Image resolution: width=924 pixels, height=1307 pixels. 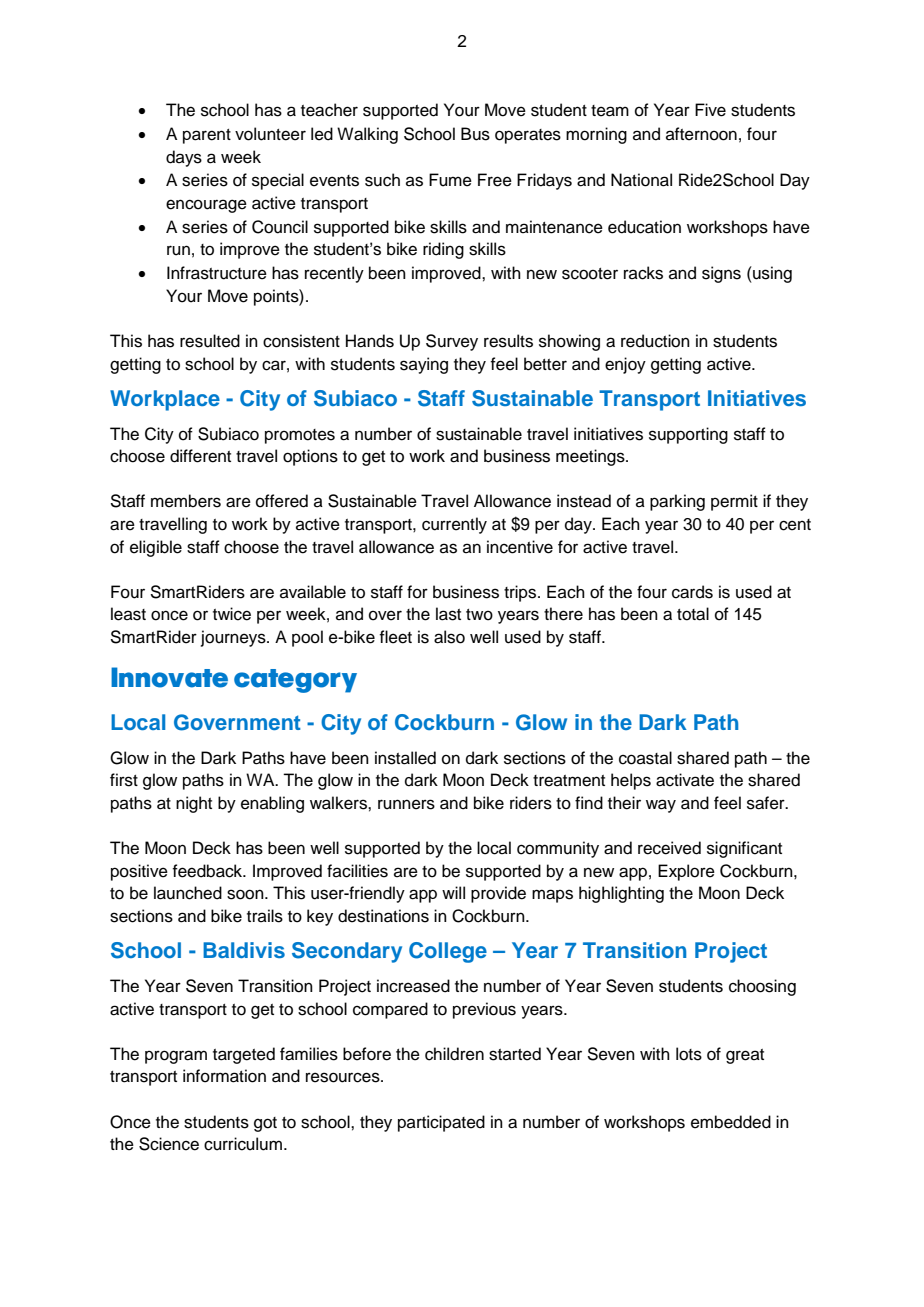 What do you see at coordinates (207, 136) in the screenshot?
I see `parent` at bounding box center [207, 136].
